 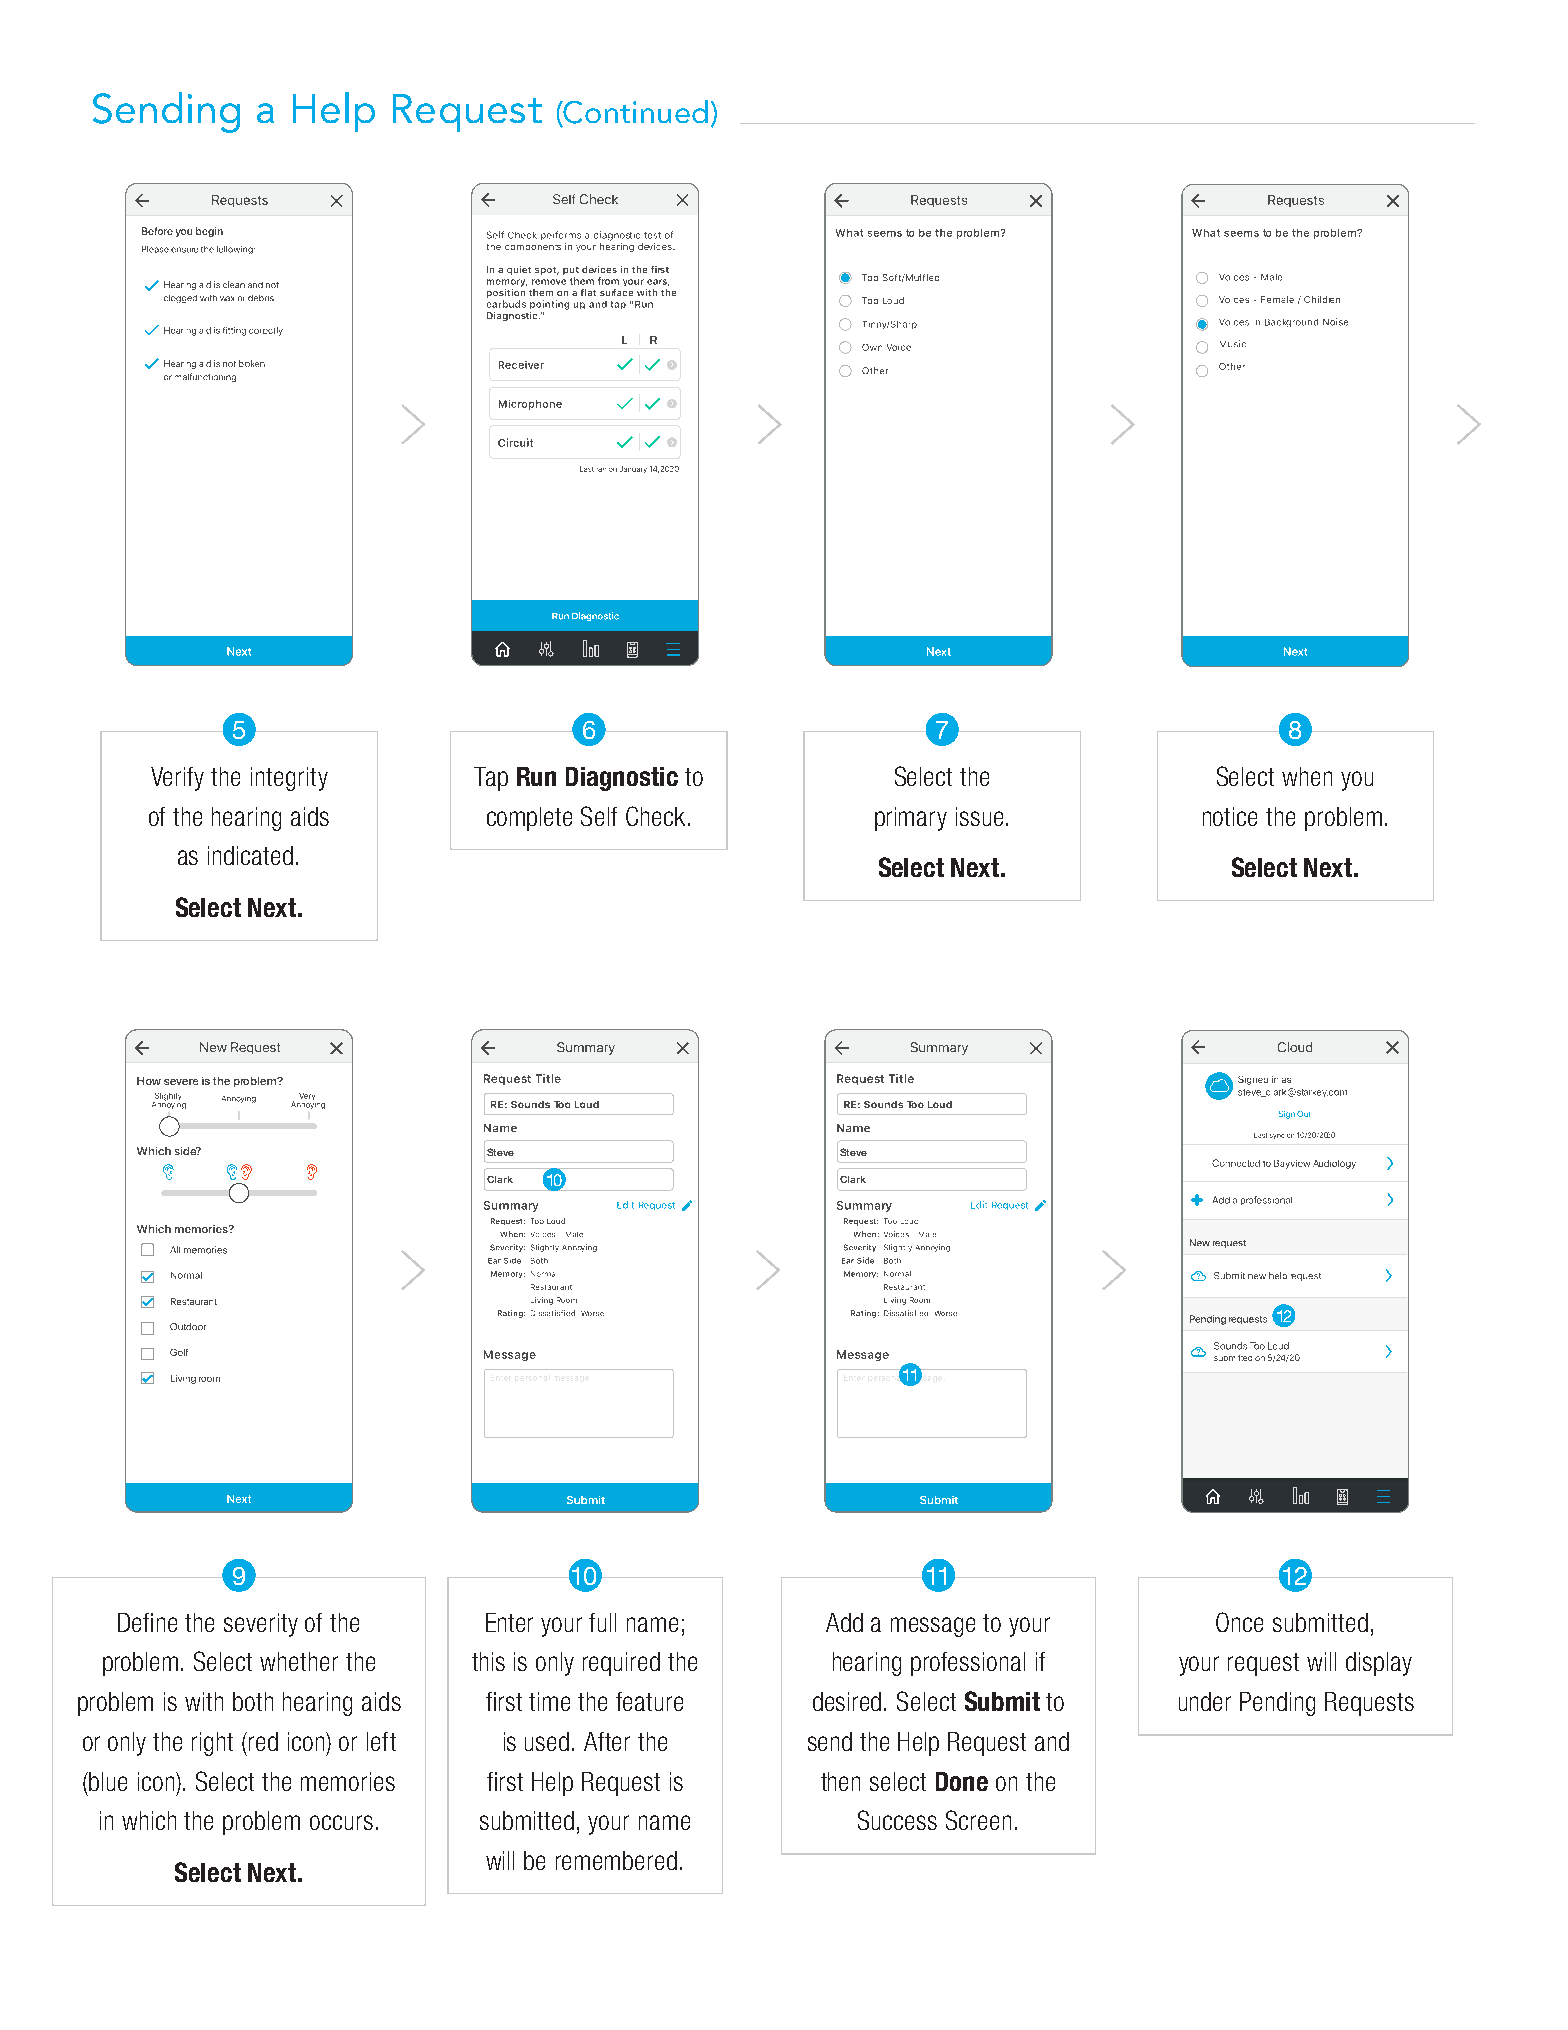 What do you see at coordinates (181, 1082) in the image?
I see `severe` at bounding box center [181, 1082].
